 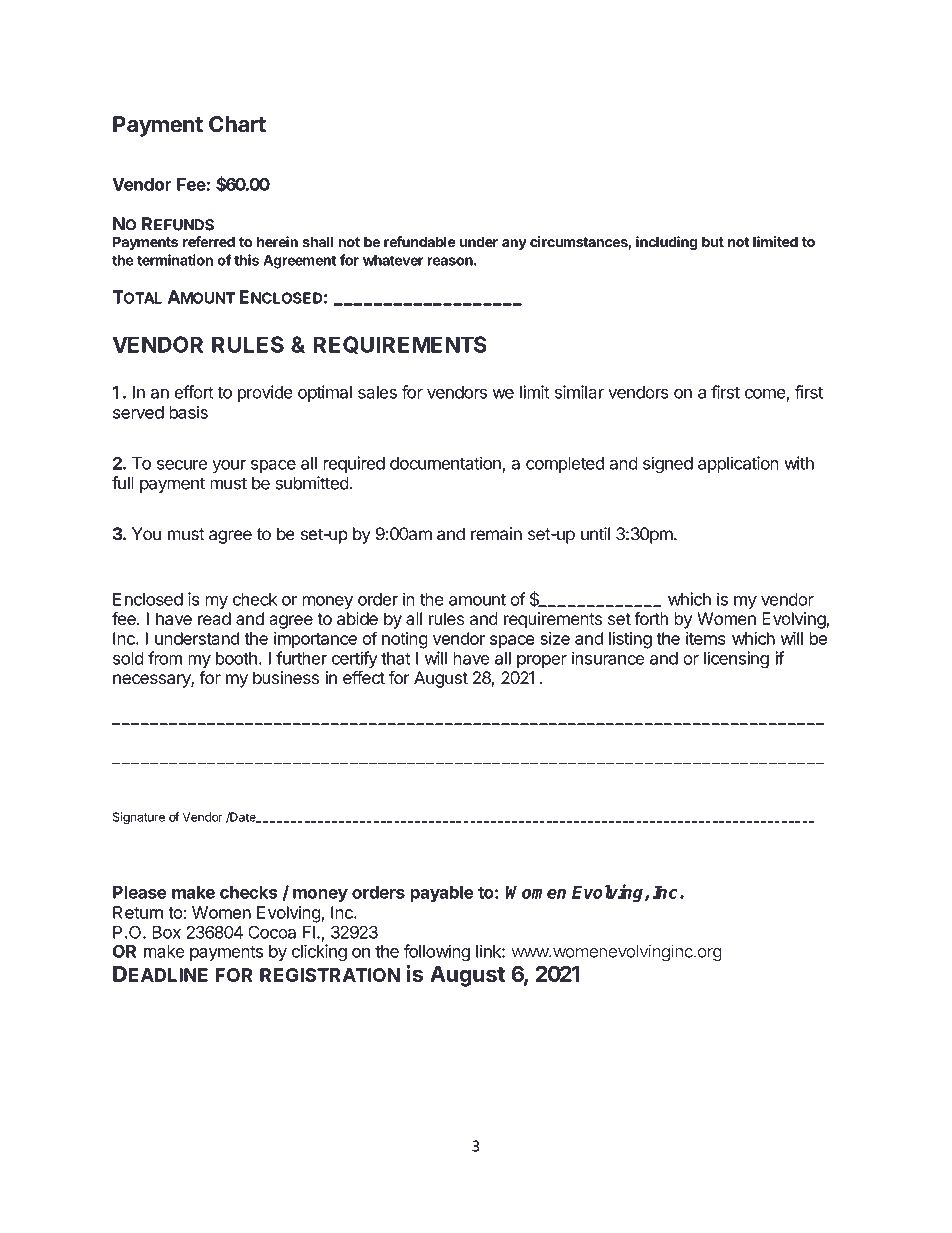 I want to click on Chart, so click(x=237, y=124).
